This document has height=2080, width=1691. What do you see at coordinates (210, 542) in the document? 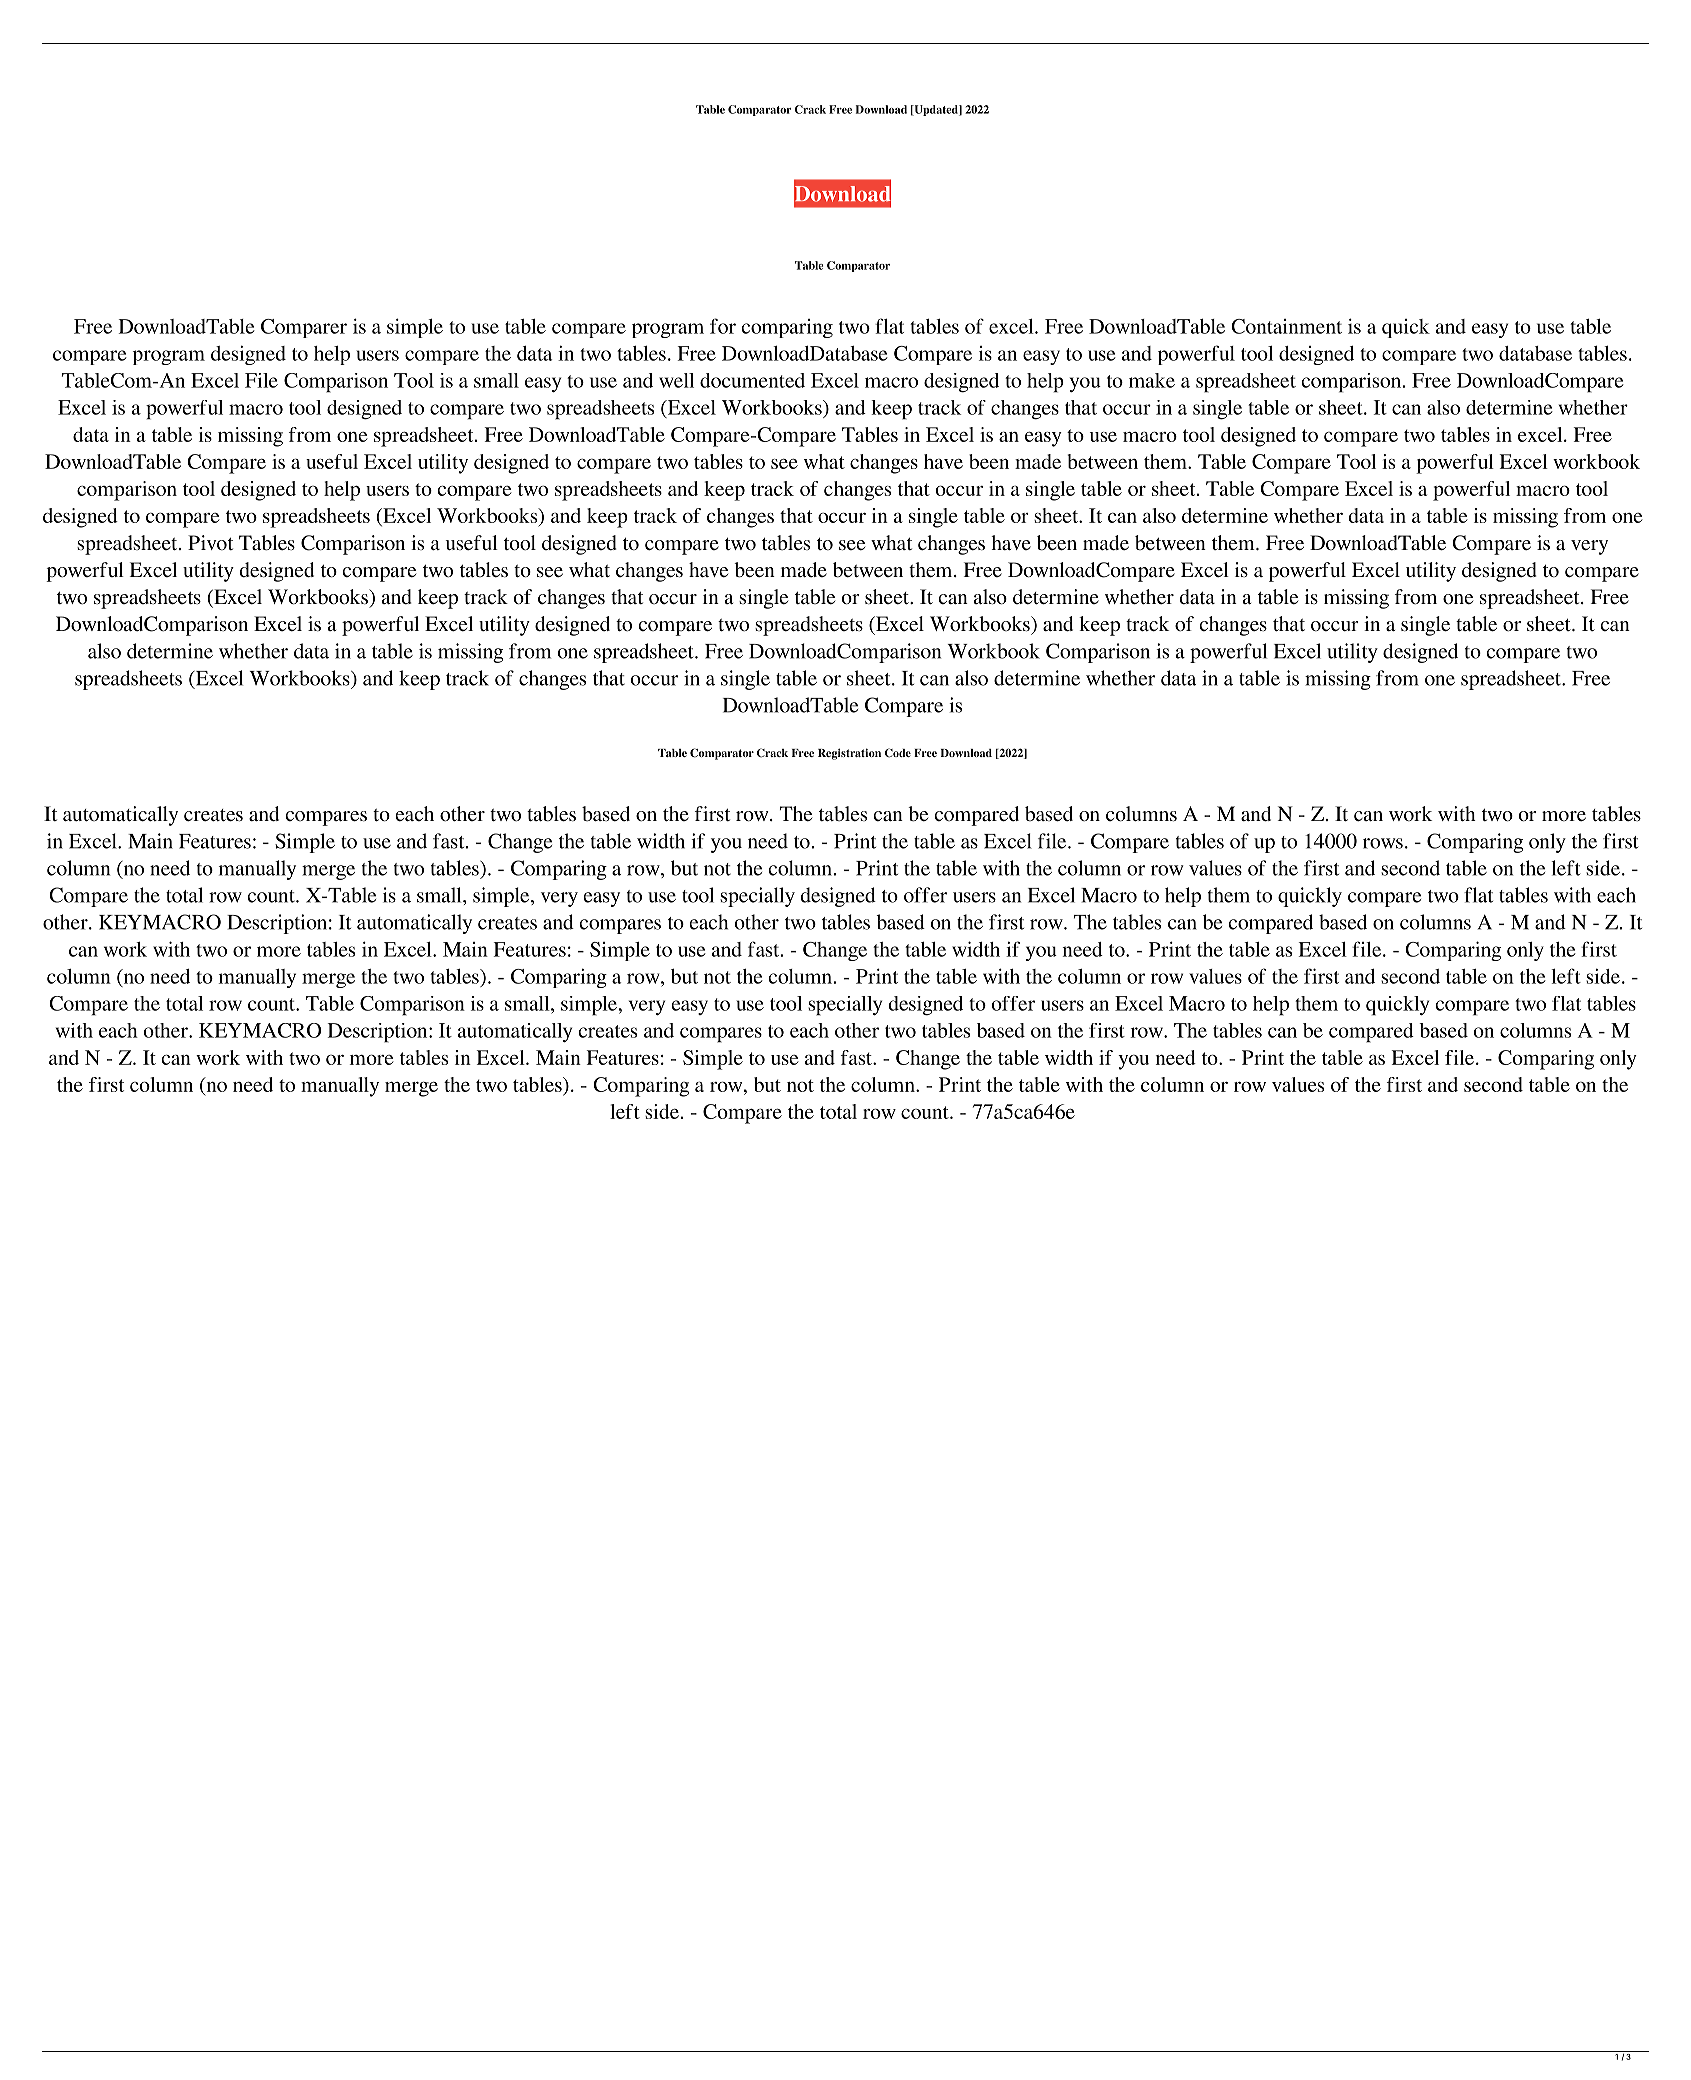
I see `Pivot` at bounding box center [210, 542].
